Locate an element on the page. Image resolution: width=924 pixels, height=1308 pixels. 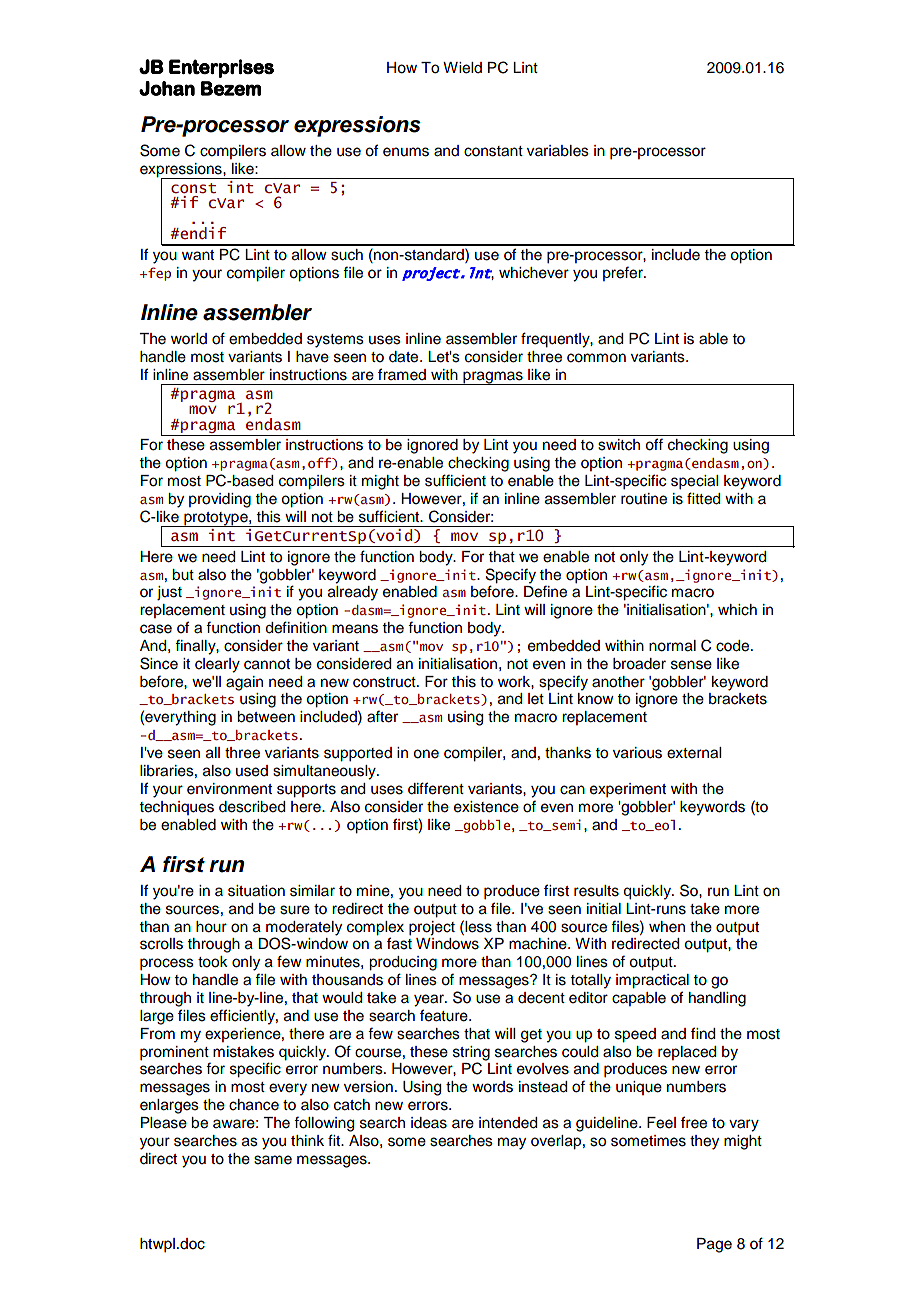
prefer is located at coordinates (624, 273).
